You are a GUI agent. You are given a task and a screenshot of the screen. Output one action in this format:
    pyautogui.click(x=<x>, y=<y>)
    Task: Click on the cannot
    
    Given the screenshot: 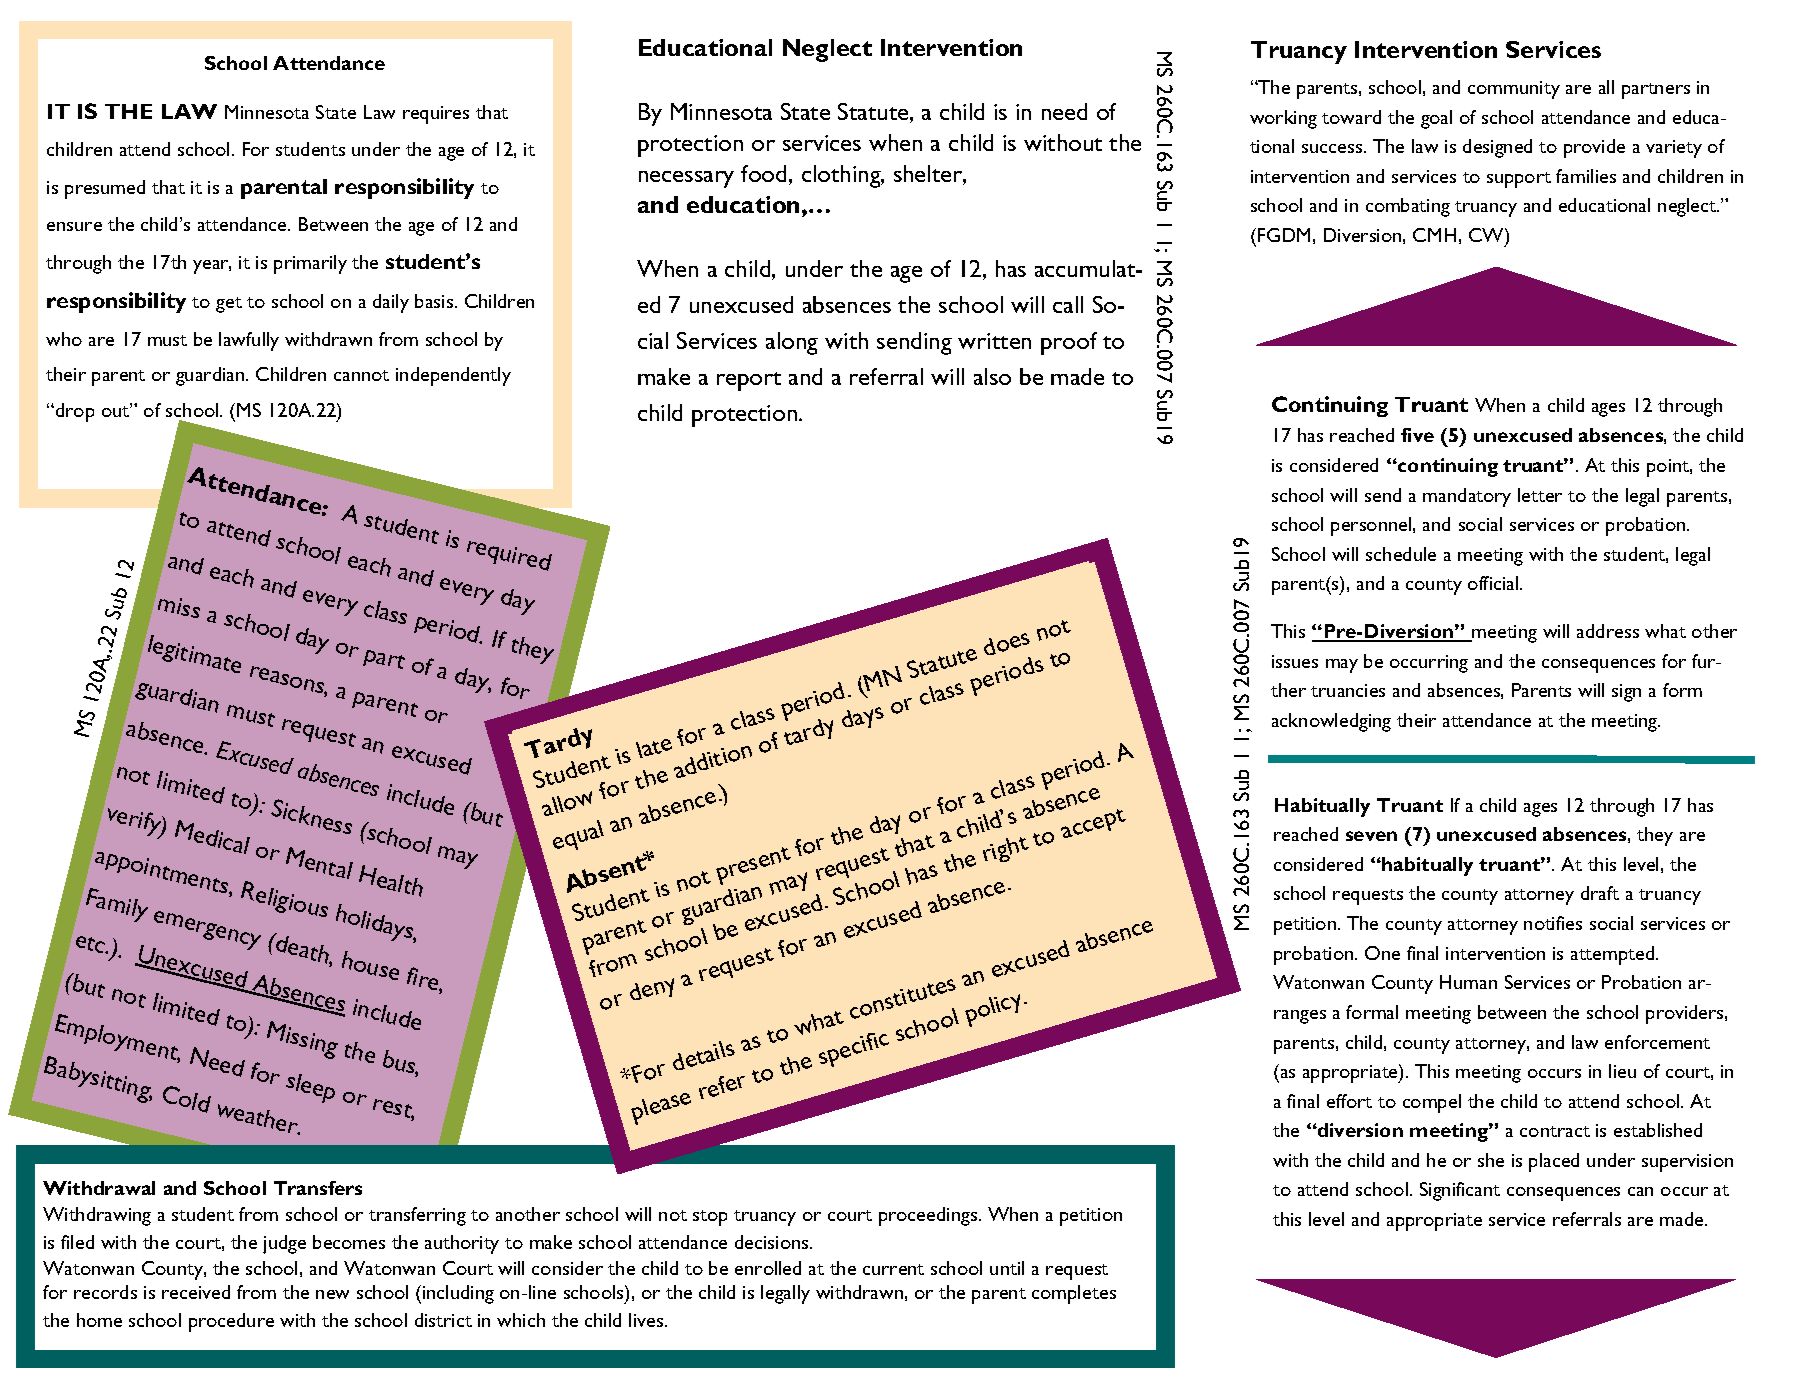 What is the action you would take?
    pyautogui.click(x=361, y=375)
